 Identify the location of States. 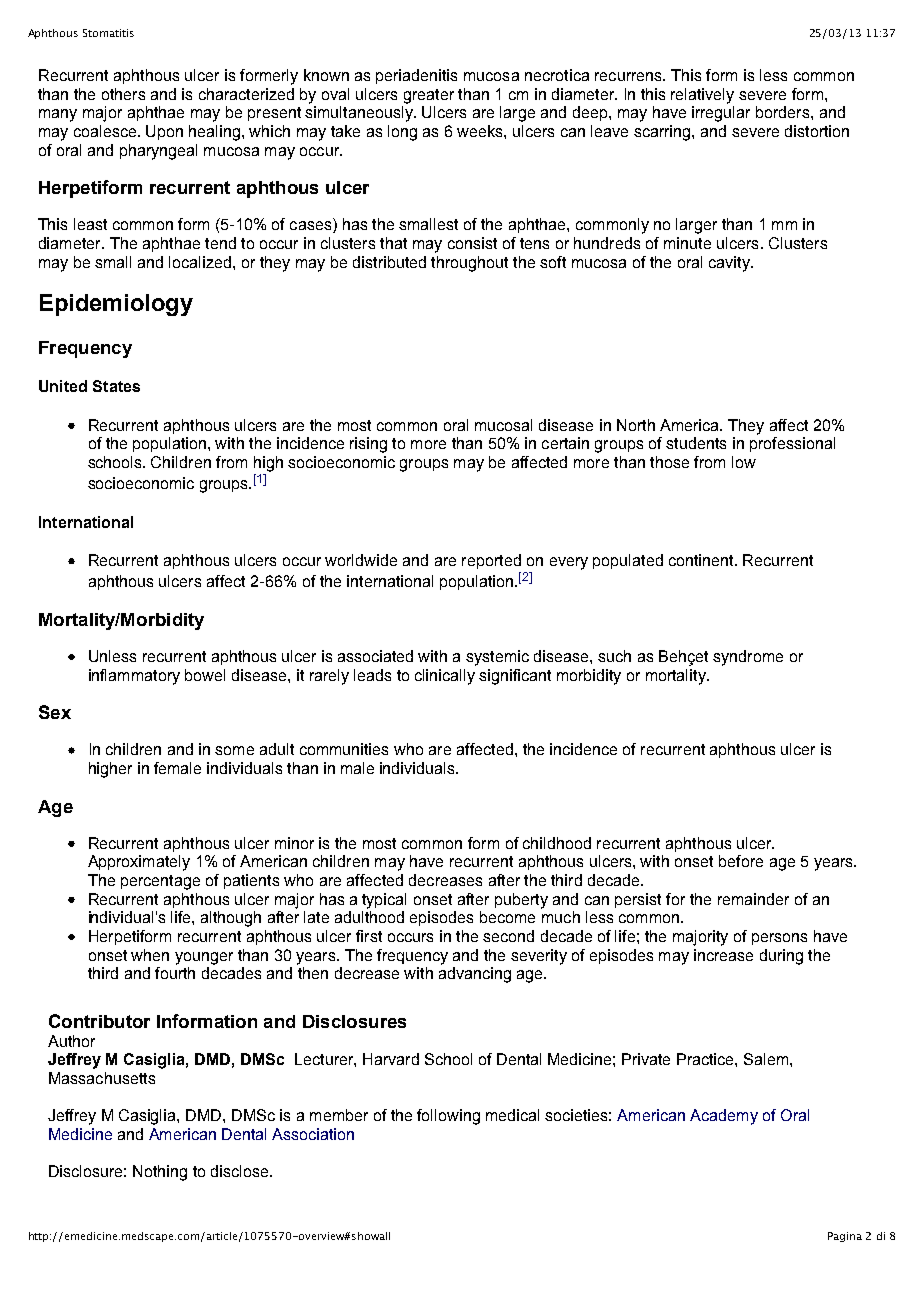
(116, 386).
